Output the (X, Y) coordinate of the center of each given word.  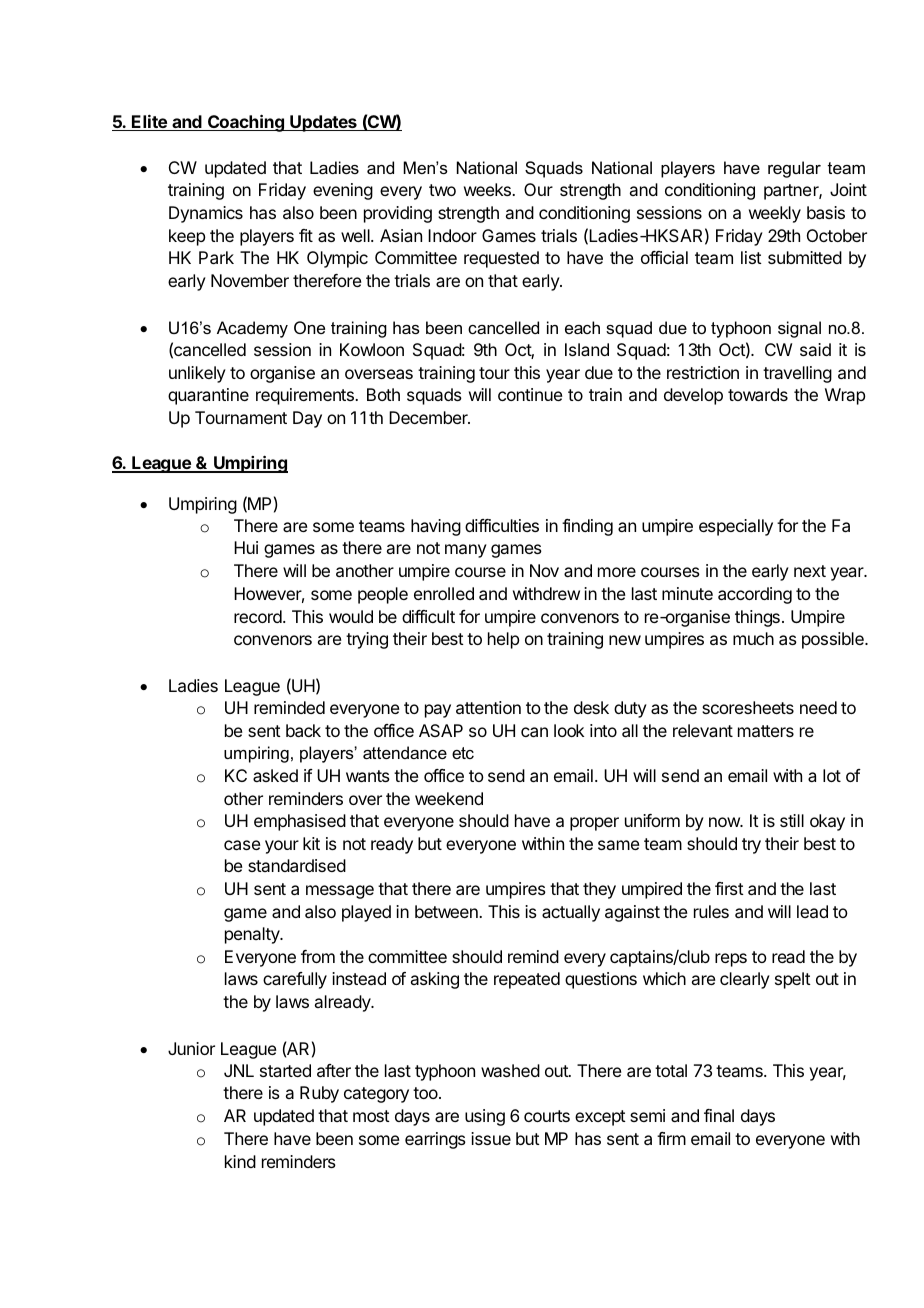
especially (736, 527)
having (436, 527)
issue (491, 1138)
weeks (488, 189)
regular (794, 169)
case (242, 845)
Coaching (246, 123)
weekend (449, 798)
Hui (246, 547)
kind (240, 1161)
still (792, 820)
